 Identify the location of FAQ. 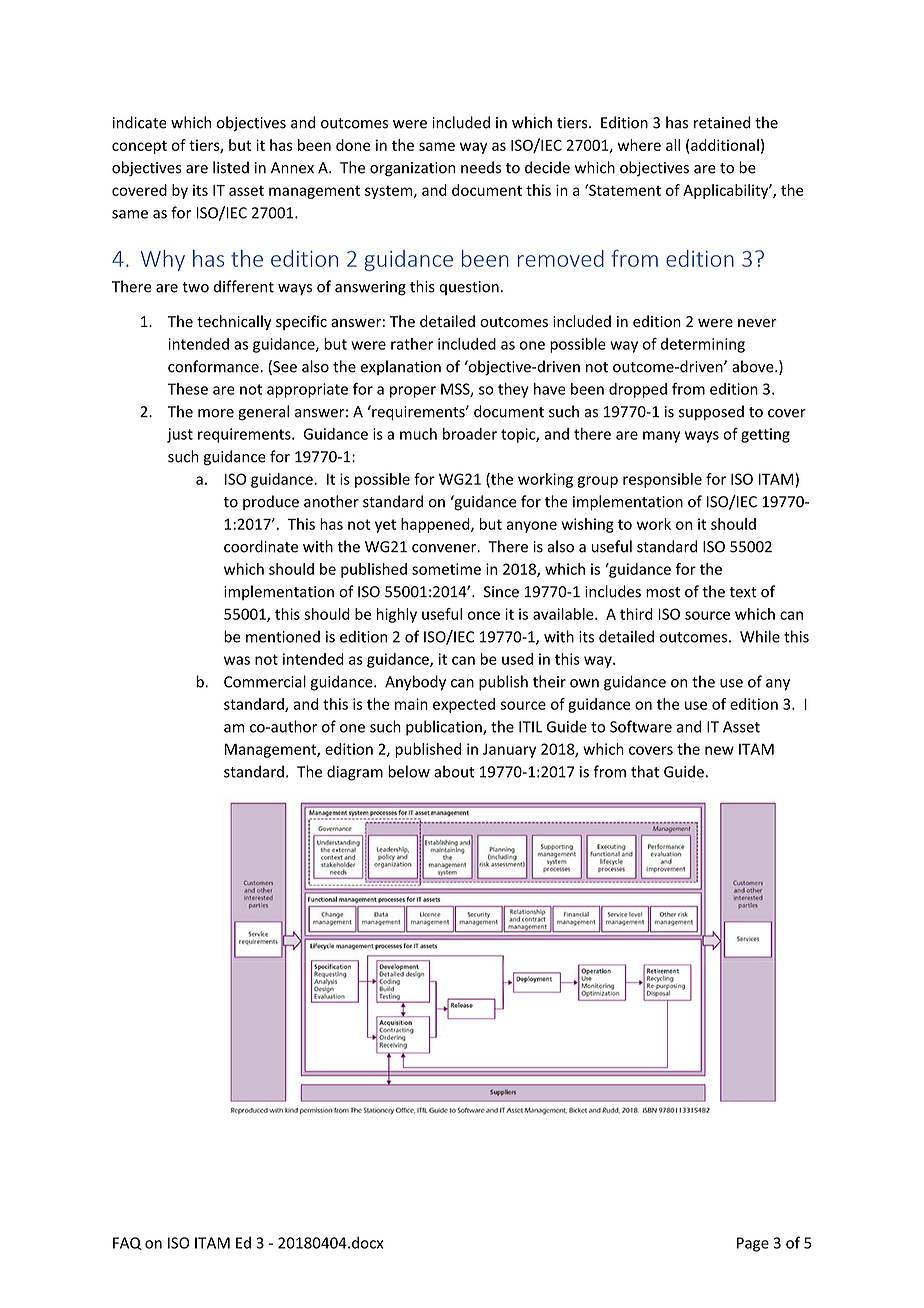
(127, 1243).
